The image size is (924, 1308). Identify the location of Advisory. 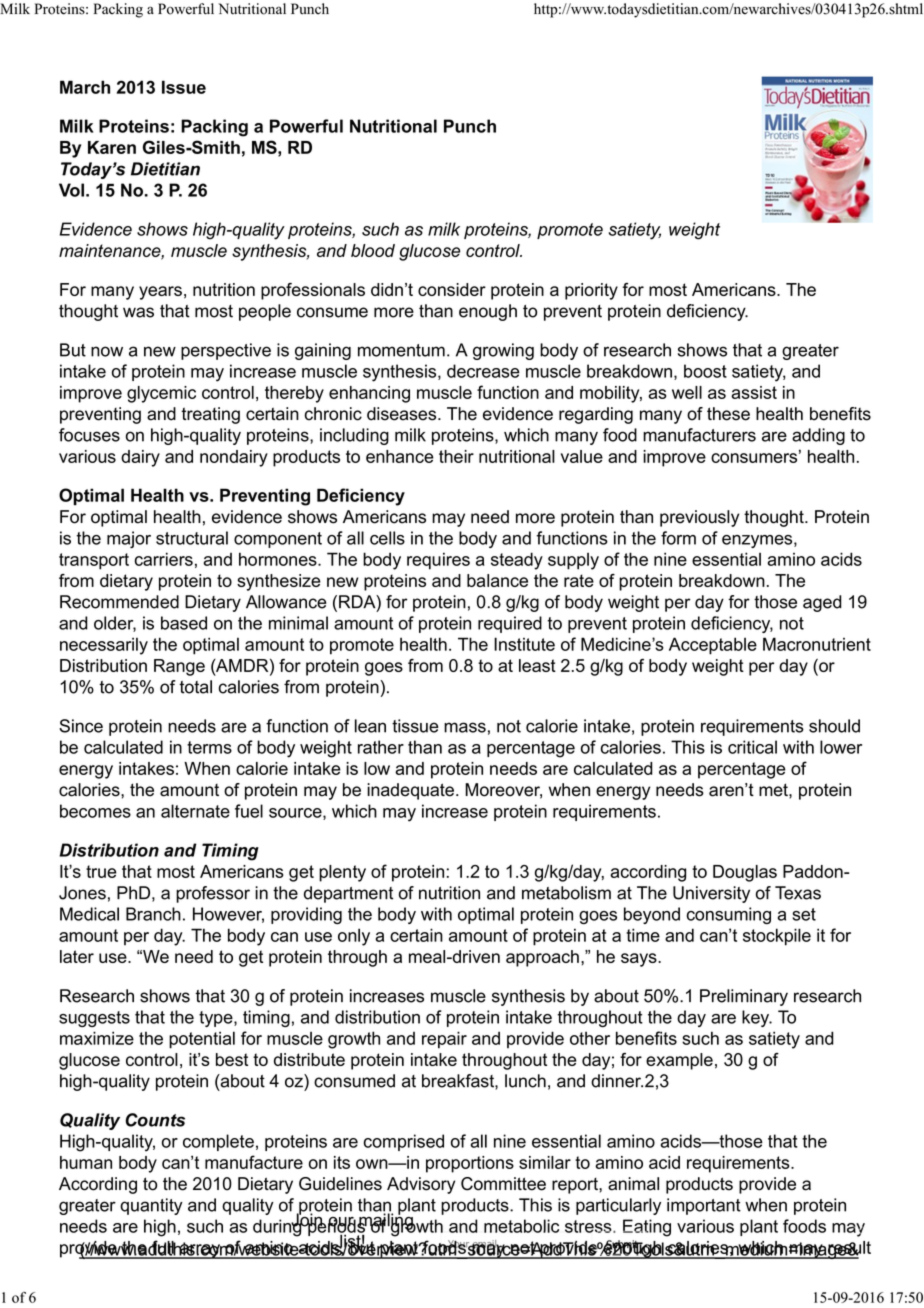
(421, 1185).
